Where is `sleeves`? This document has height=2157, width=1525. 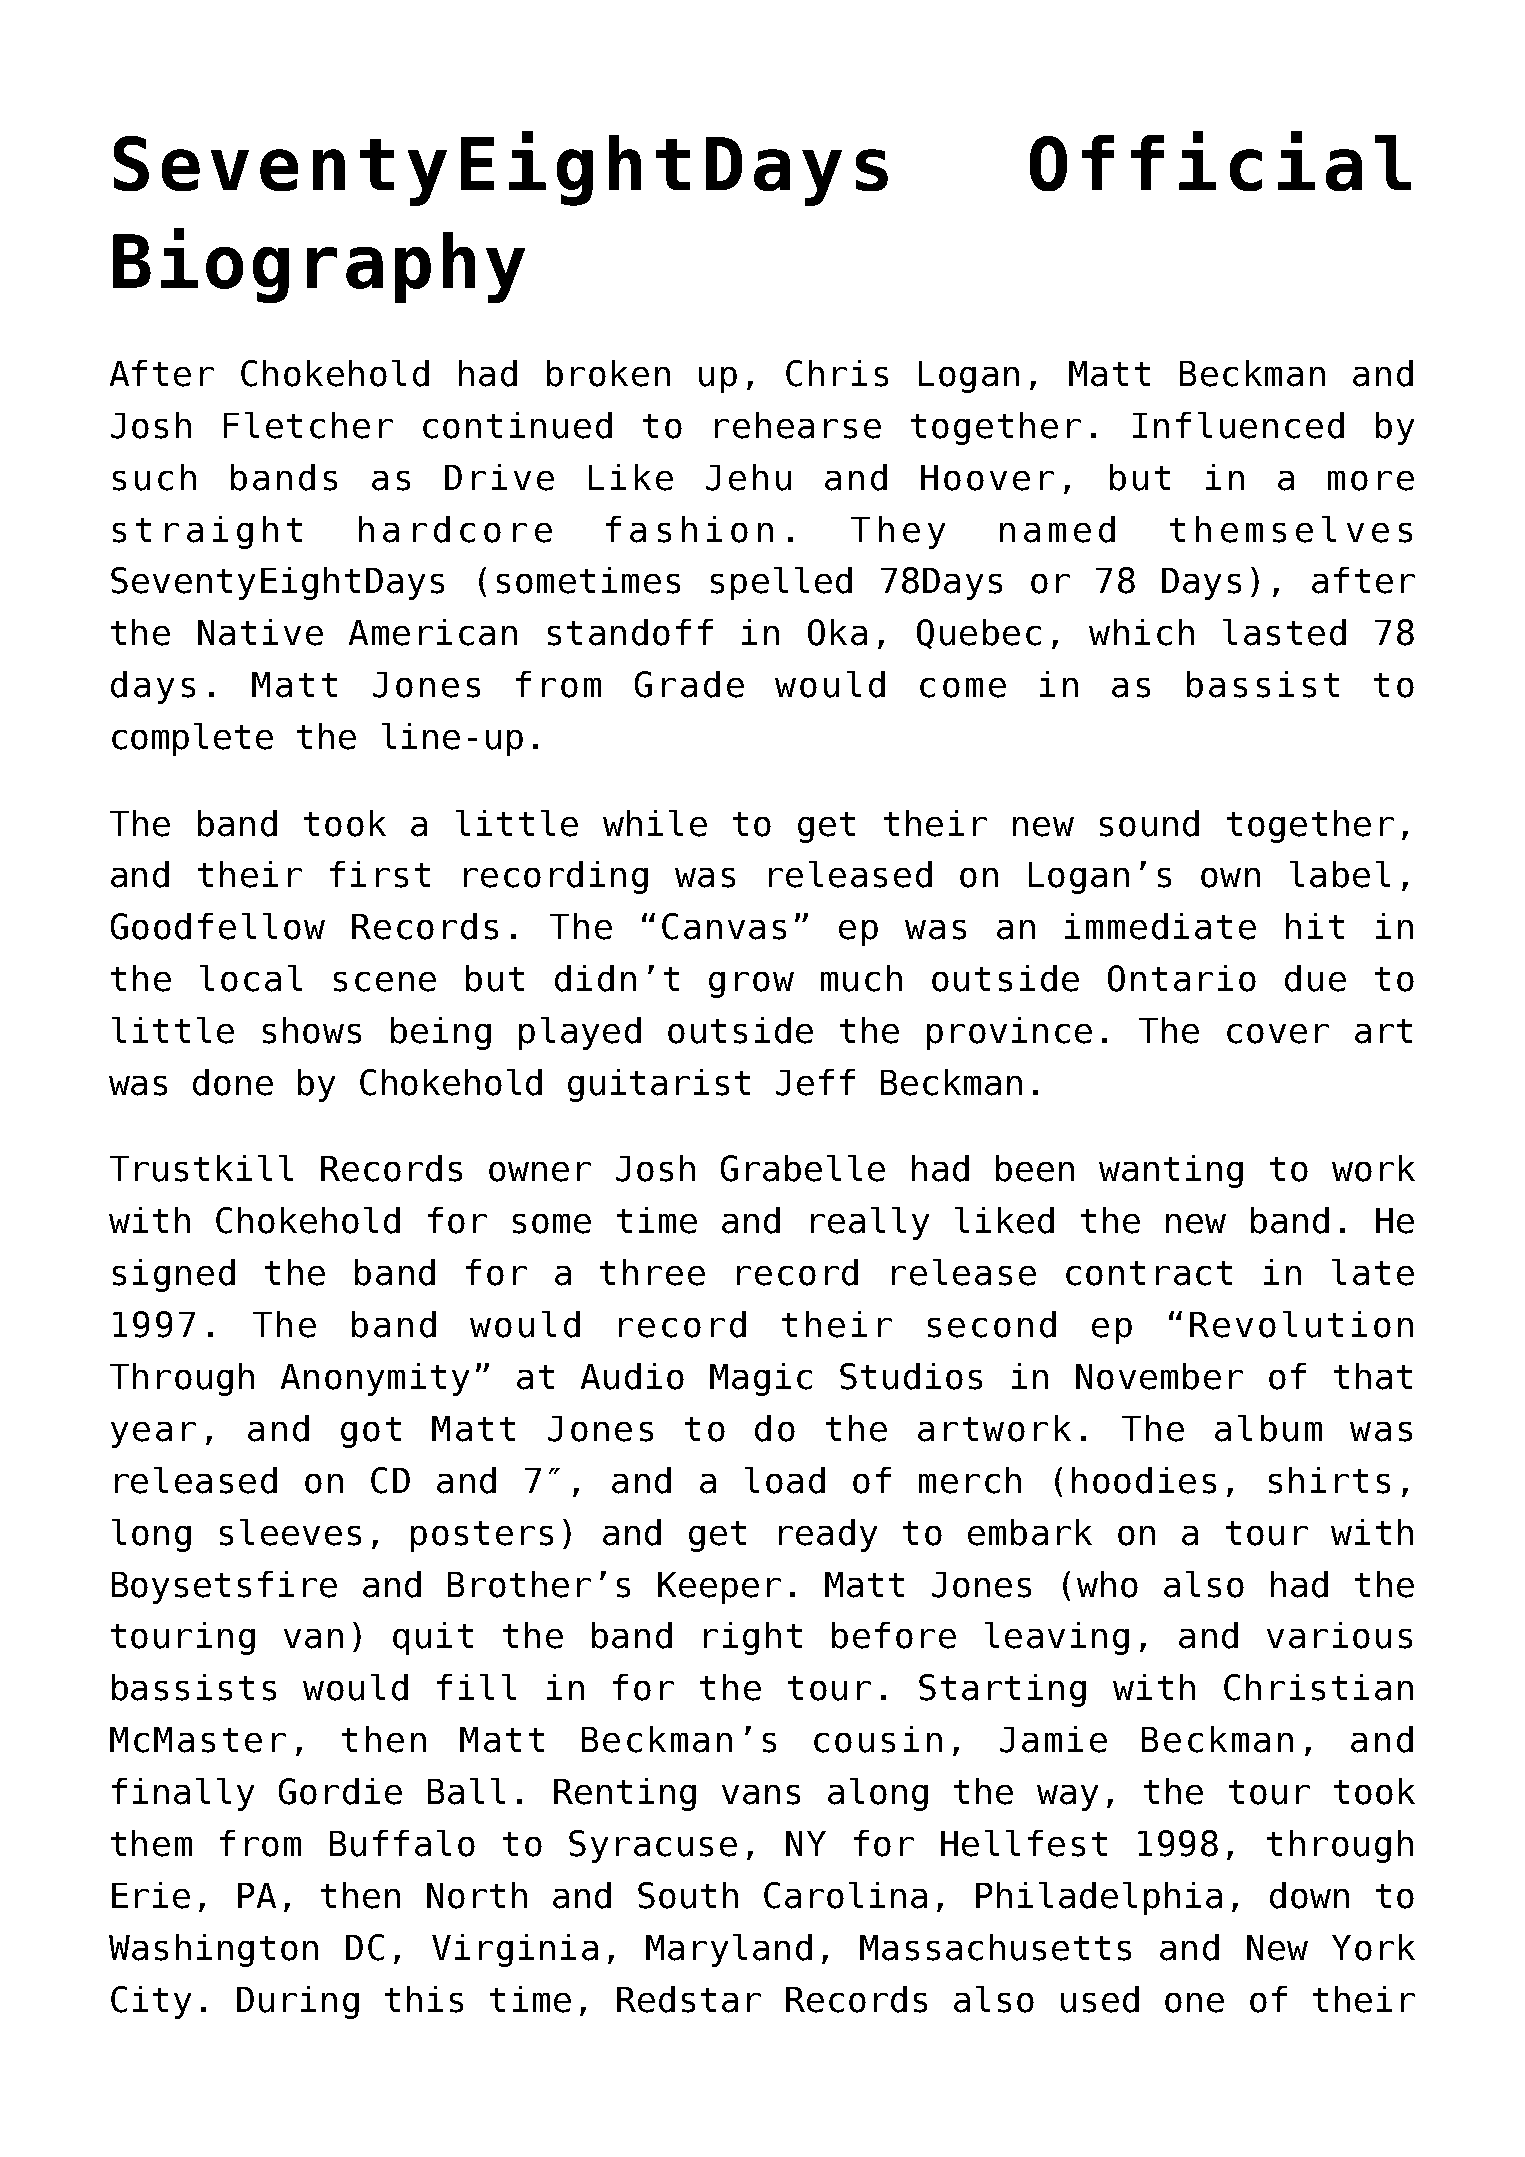 sleeves is located at coordinates (290, 1532).
